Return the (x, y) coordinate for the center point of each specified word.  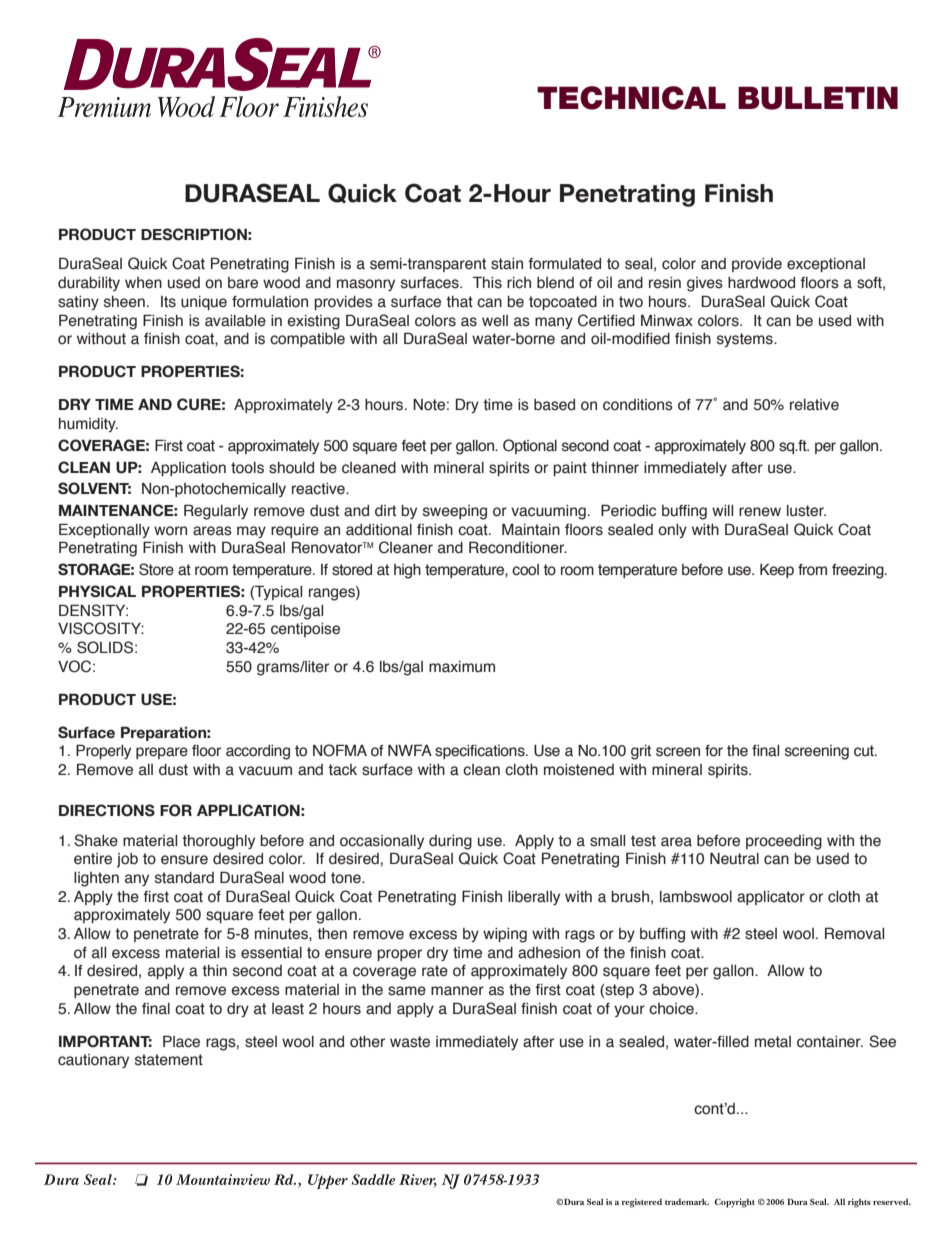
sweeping (455, 512)
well (495, 321)
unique (204, 303)
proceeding (784, 842)
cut (865, 751)
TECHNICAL (631, 98)
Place (181, 1041)
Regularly (216, 512)
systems (746, 340)
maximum (462, 667)
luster (806, 511)
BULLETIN (818, 98)
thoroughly (218, 842)
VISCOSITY (101, 628)
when (143, 283)
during (450, 842)
